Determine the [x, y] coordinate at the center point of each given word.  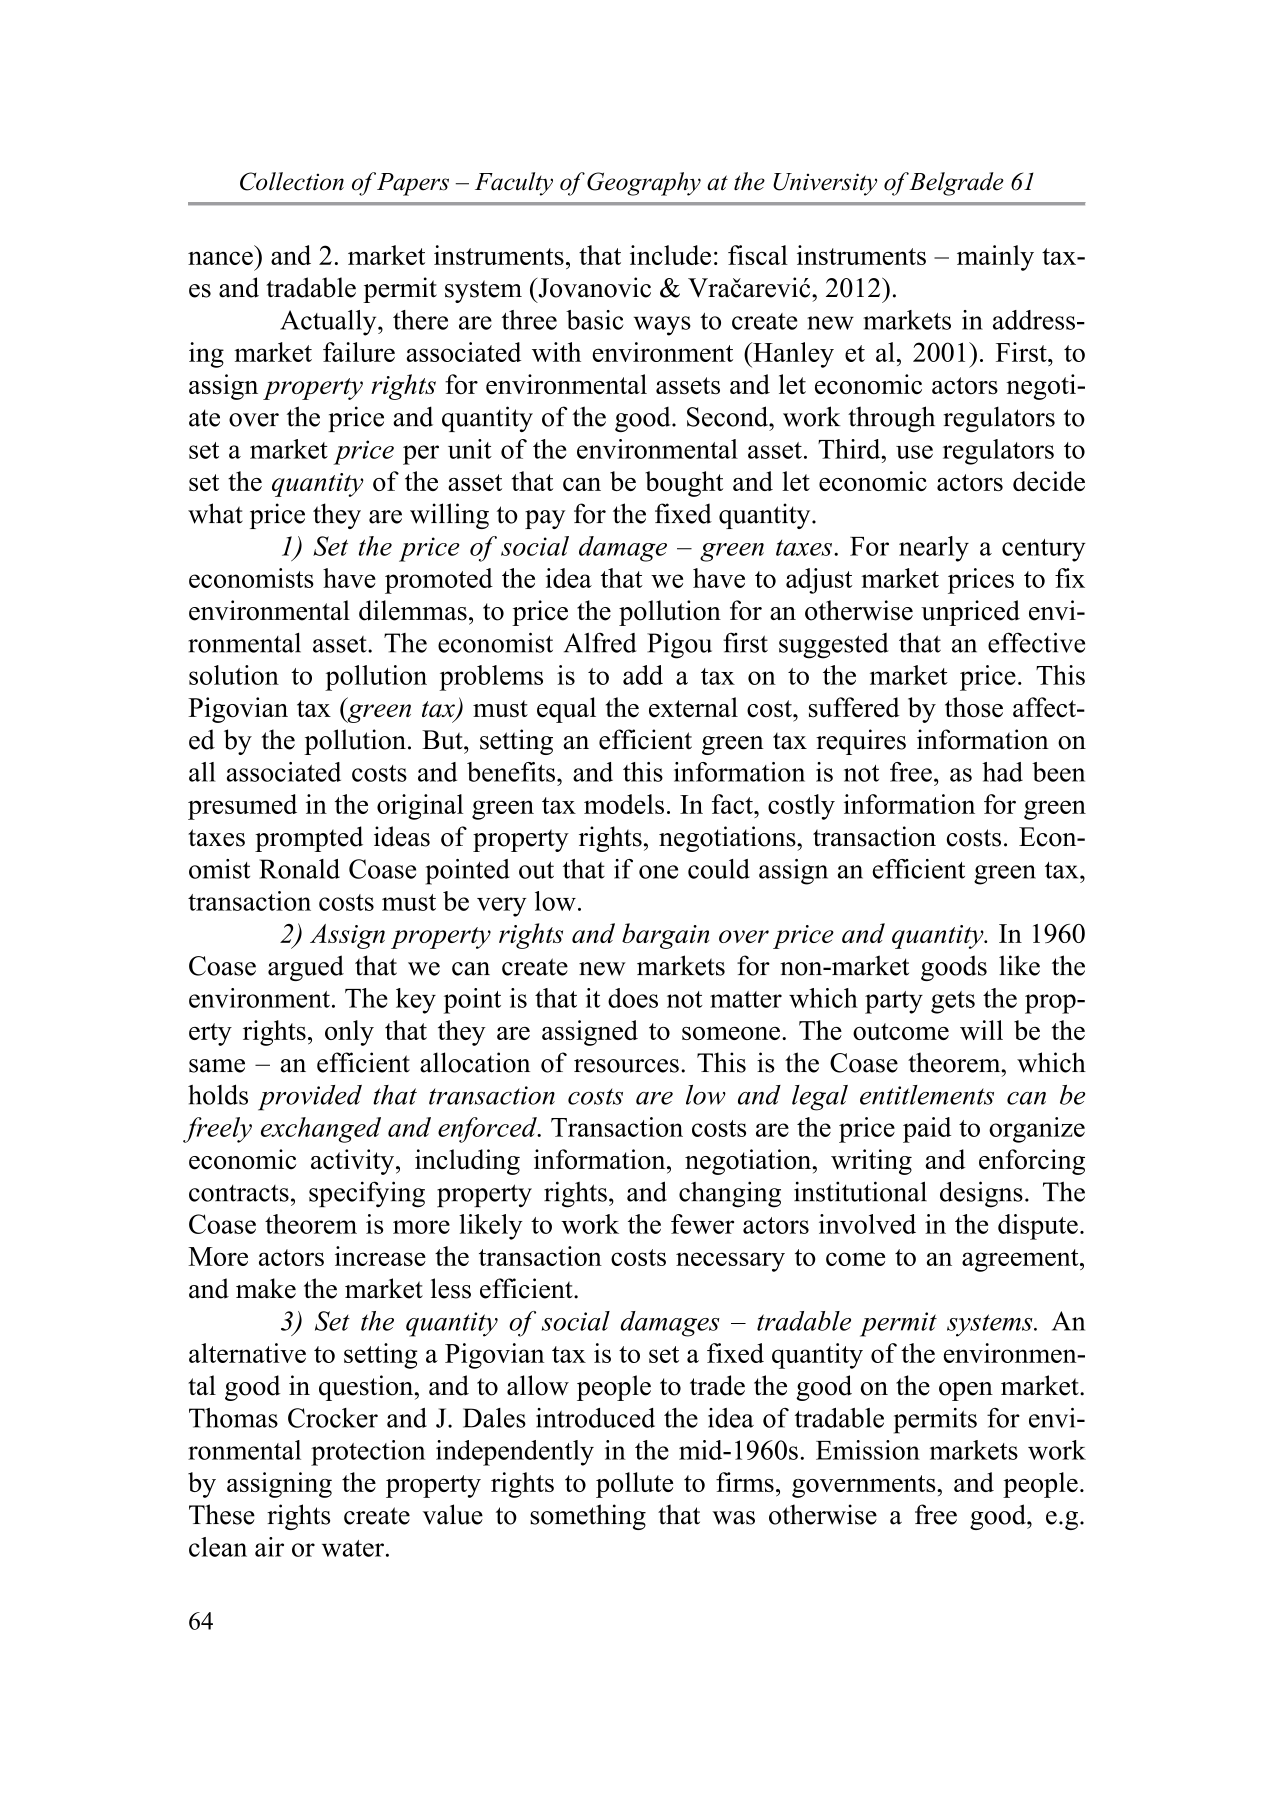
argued [306, 968]
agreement [1021, 1260]
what [215, 513]
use [914, 452]
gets [953, 1002]
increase [380, 1256]
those [974, 707]
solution [234, 675]
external [693, 707]
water [353, 1548]
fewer [702, 1224]
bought [684, 484]
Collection [292, 181]
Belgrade [956, 184]
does [633, 998]
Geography [644, 184]
